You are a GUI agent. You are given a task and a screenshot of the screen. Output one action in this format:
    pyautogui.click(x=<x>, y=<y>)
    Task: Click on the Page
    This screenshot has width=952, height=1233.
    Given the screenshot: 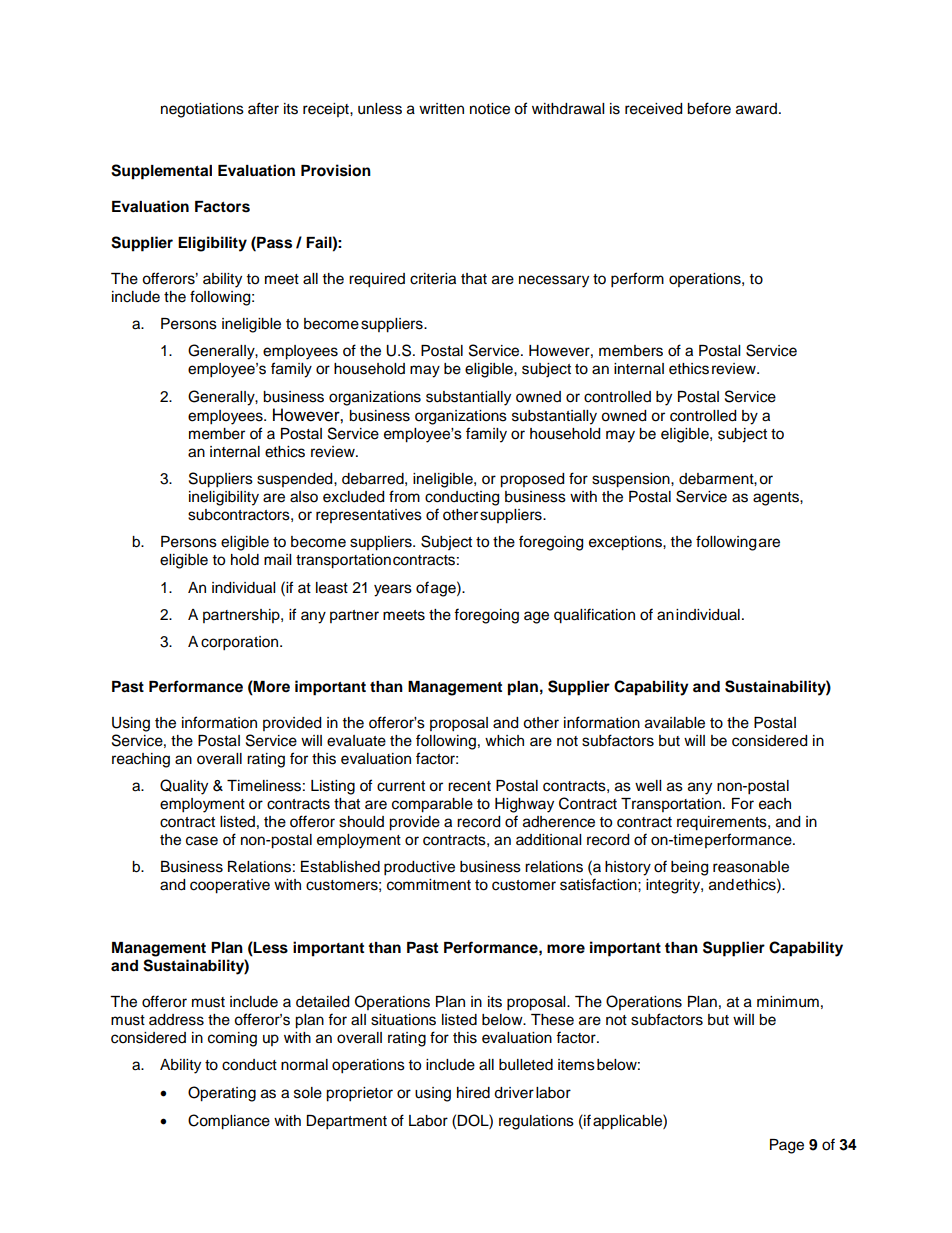 What is the action you would take?
    pyautogui.click(x=787, y=1146)
